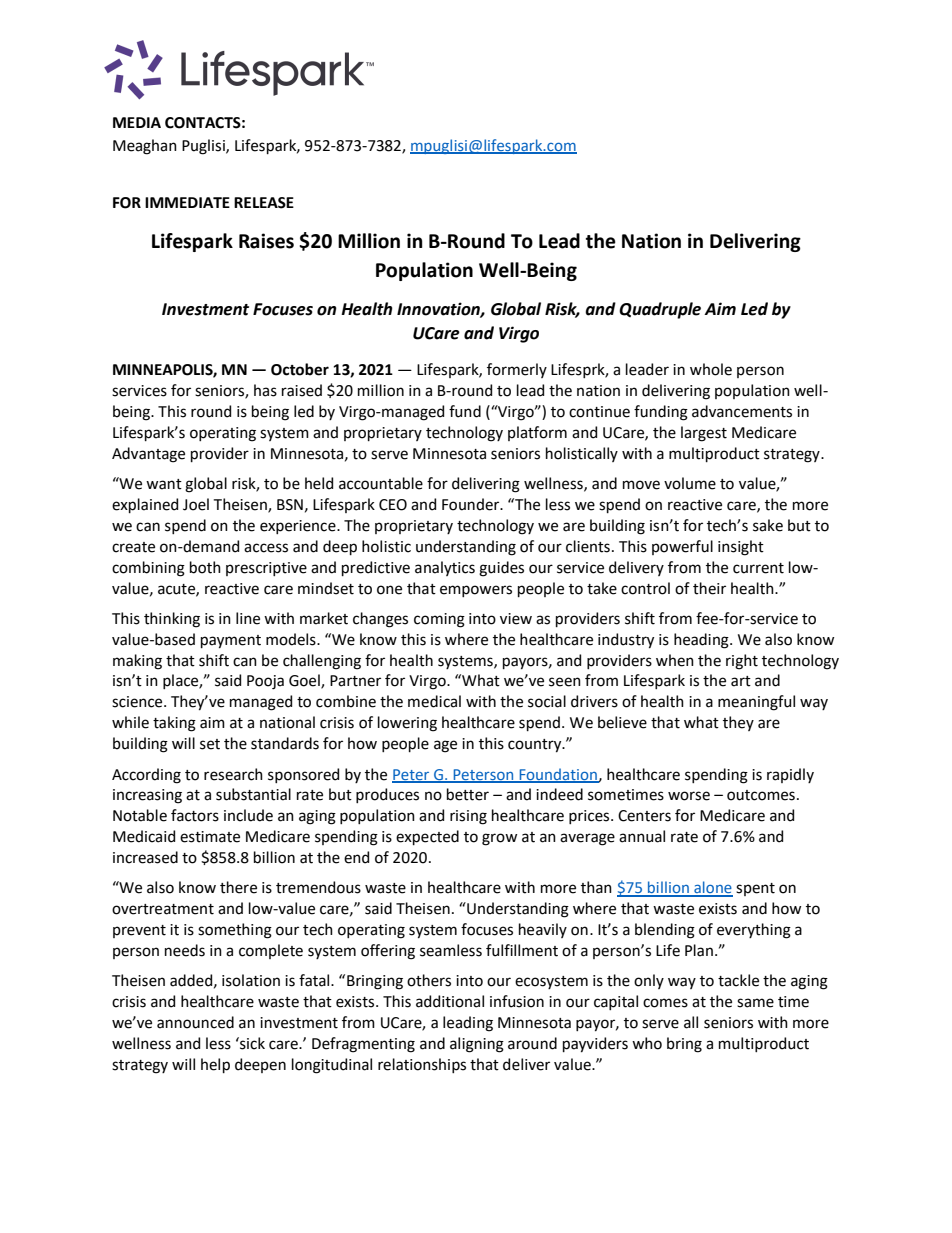 The height and width of the screenshot is (1233, 952). What do you see at coordinates (439, 620) in the screenshot?
I see `coming` at bounding box center [439, 620].
